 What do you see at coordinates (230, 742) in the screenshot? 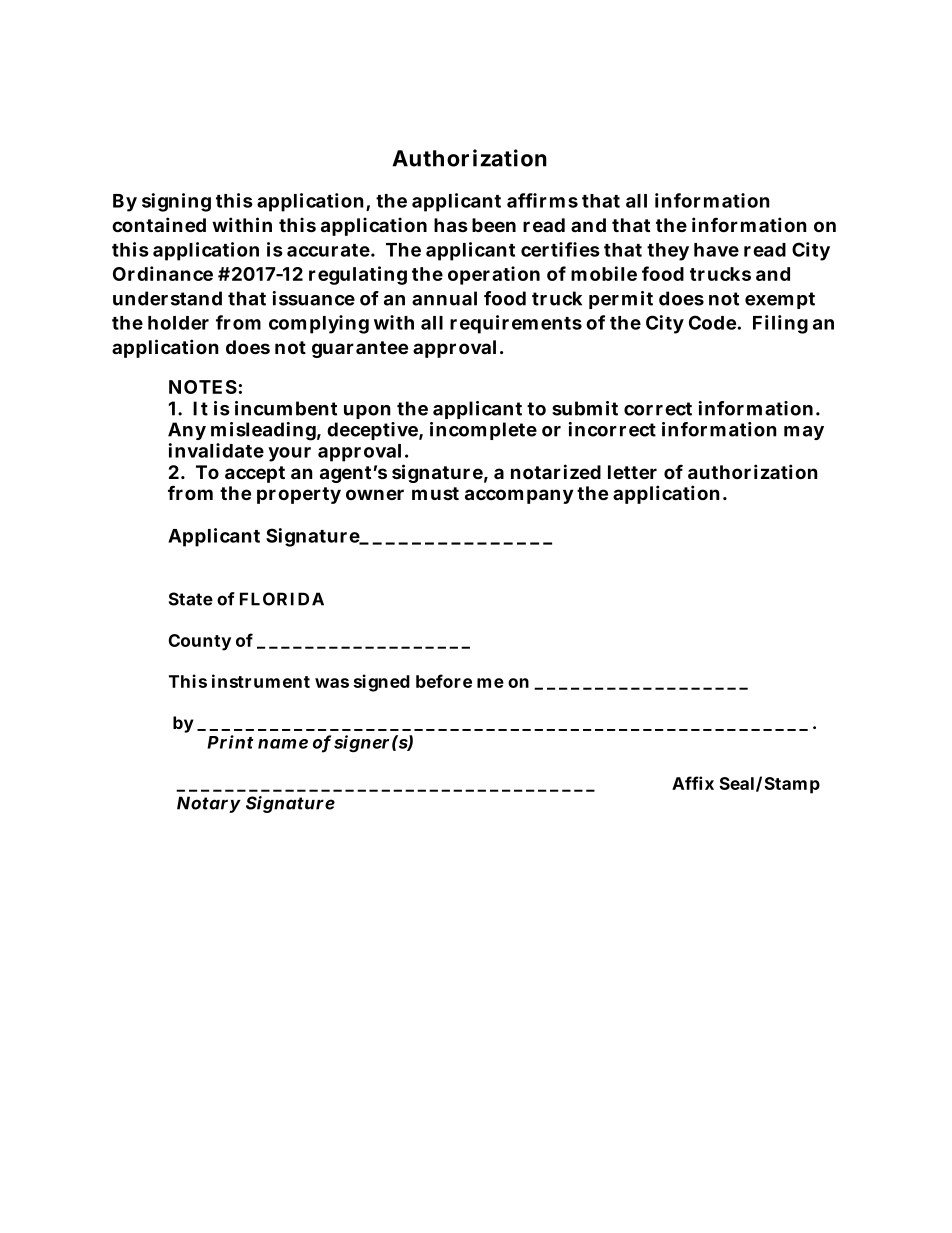
I see `Print` at bounding box center [230, 742].
